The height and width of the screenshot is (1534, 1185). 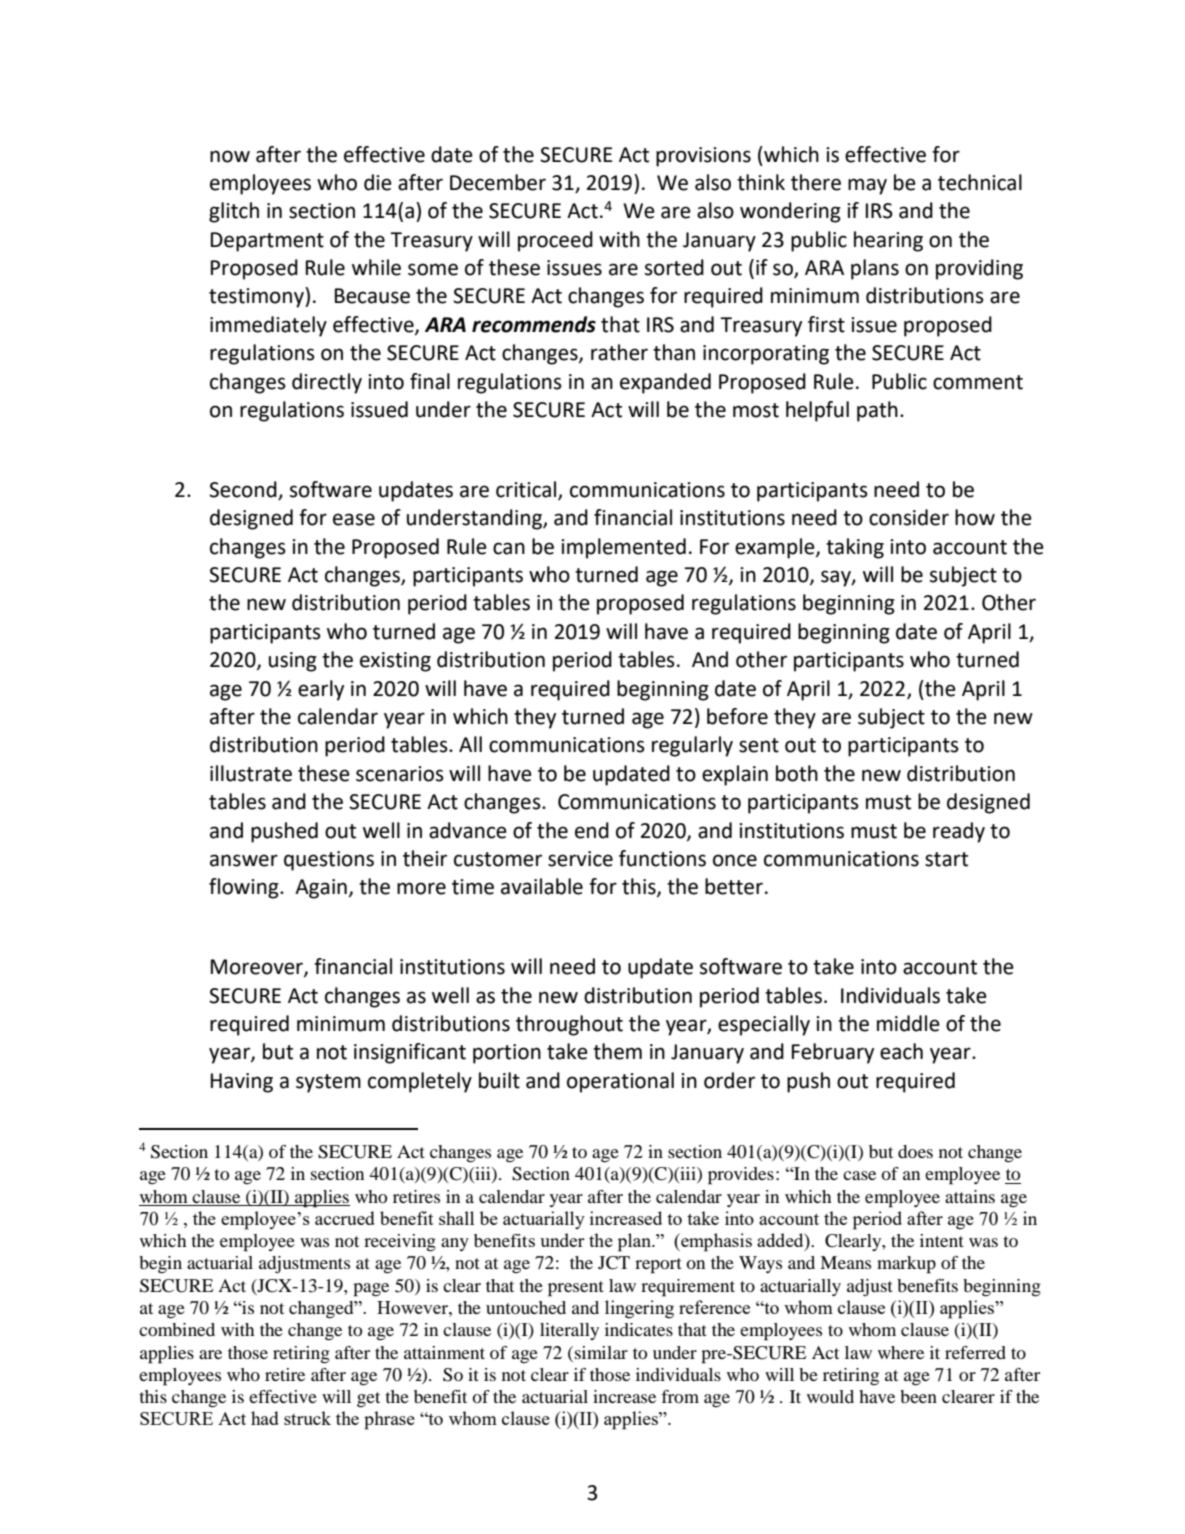 What do you see at coordinates (555, 241) in the screenshot?
I see `proceed` at bounding box center [555, 241].
